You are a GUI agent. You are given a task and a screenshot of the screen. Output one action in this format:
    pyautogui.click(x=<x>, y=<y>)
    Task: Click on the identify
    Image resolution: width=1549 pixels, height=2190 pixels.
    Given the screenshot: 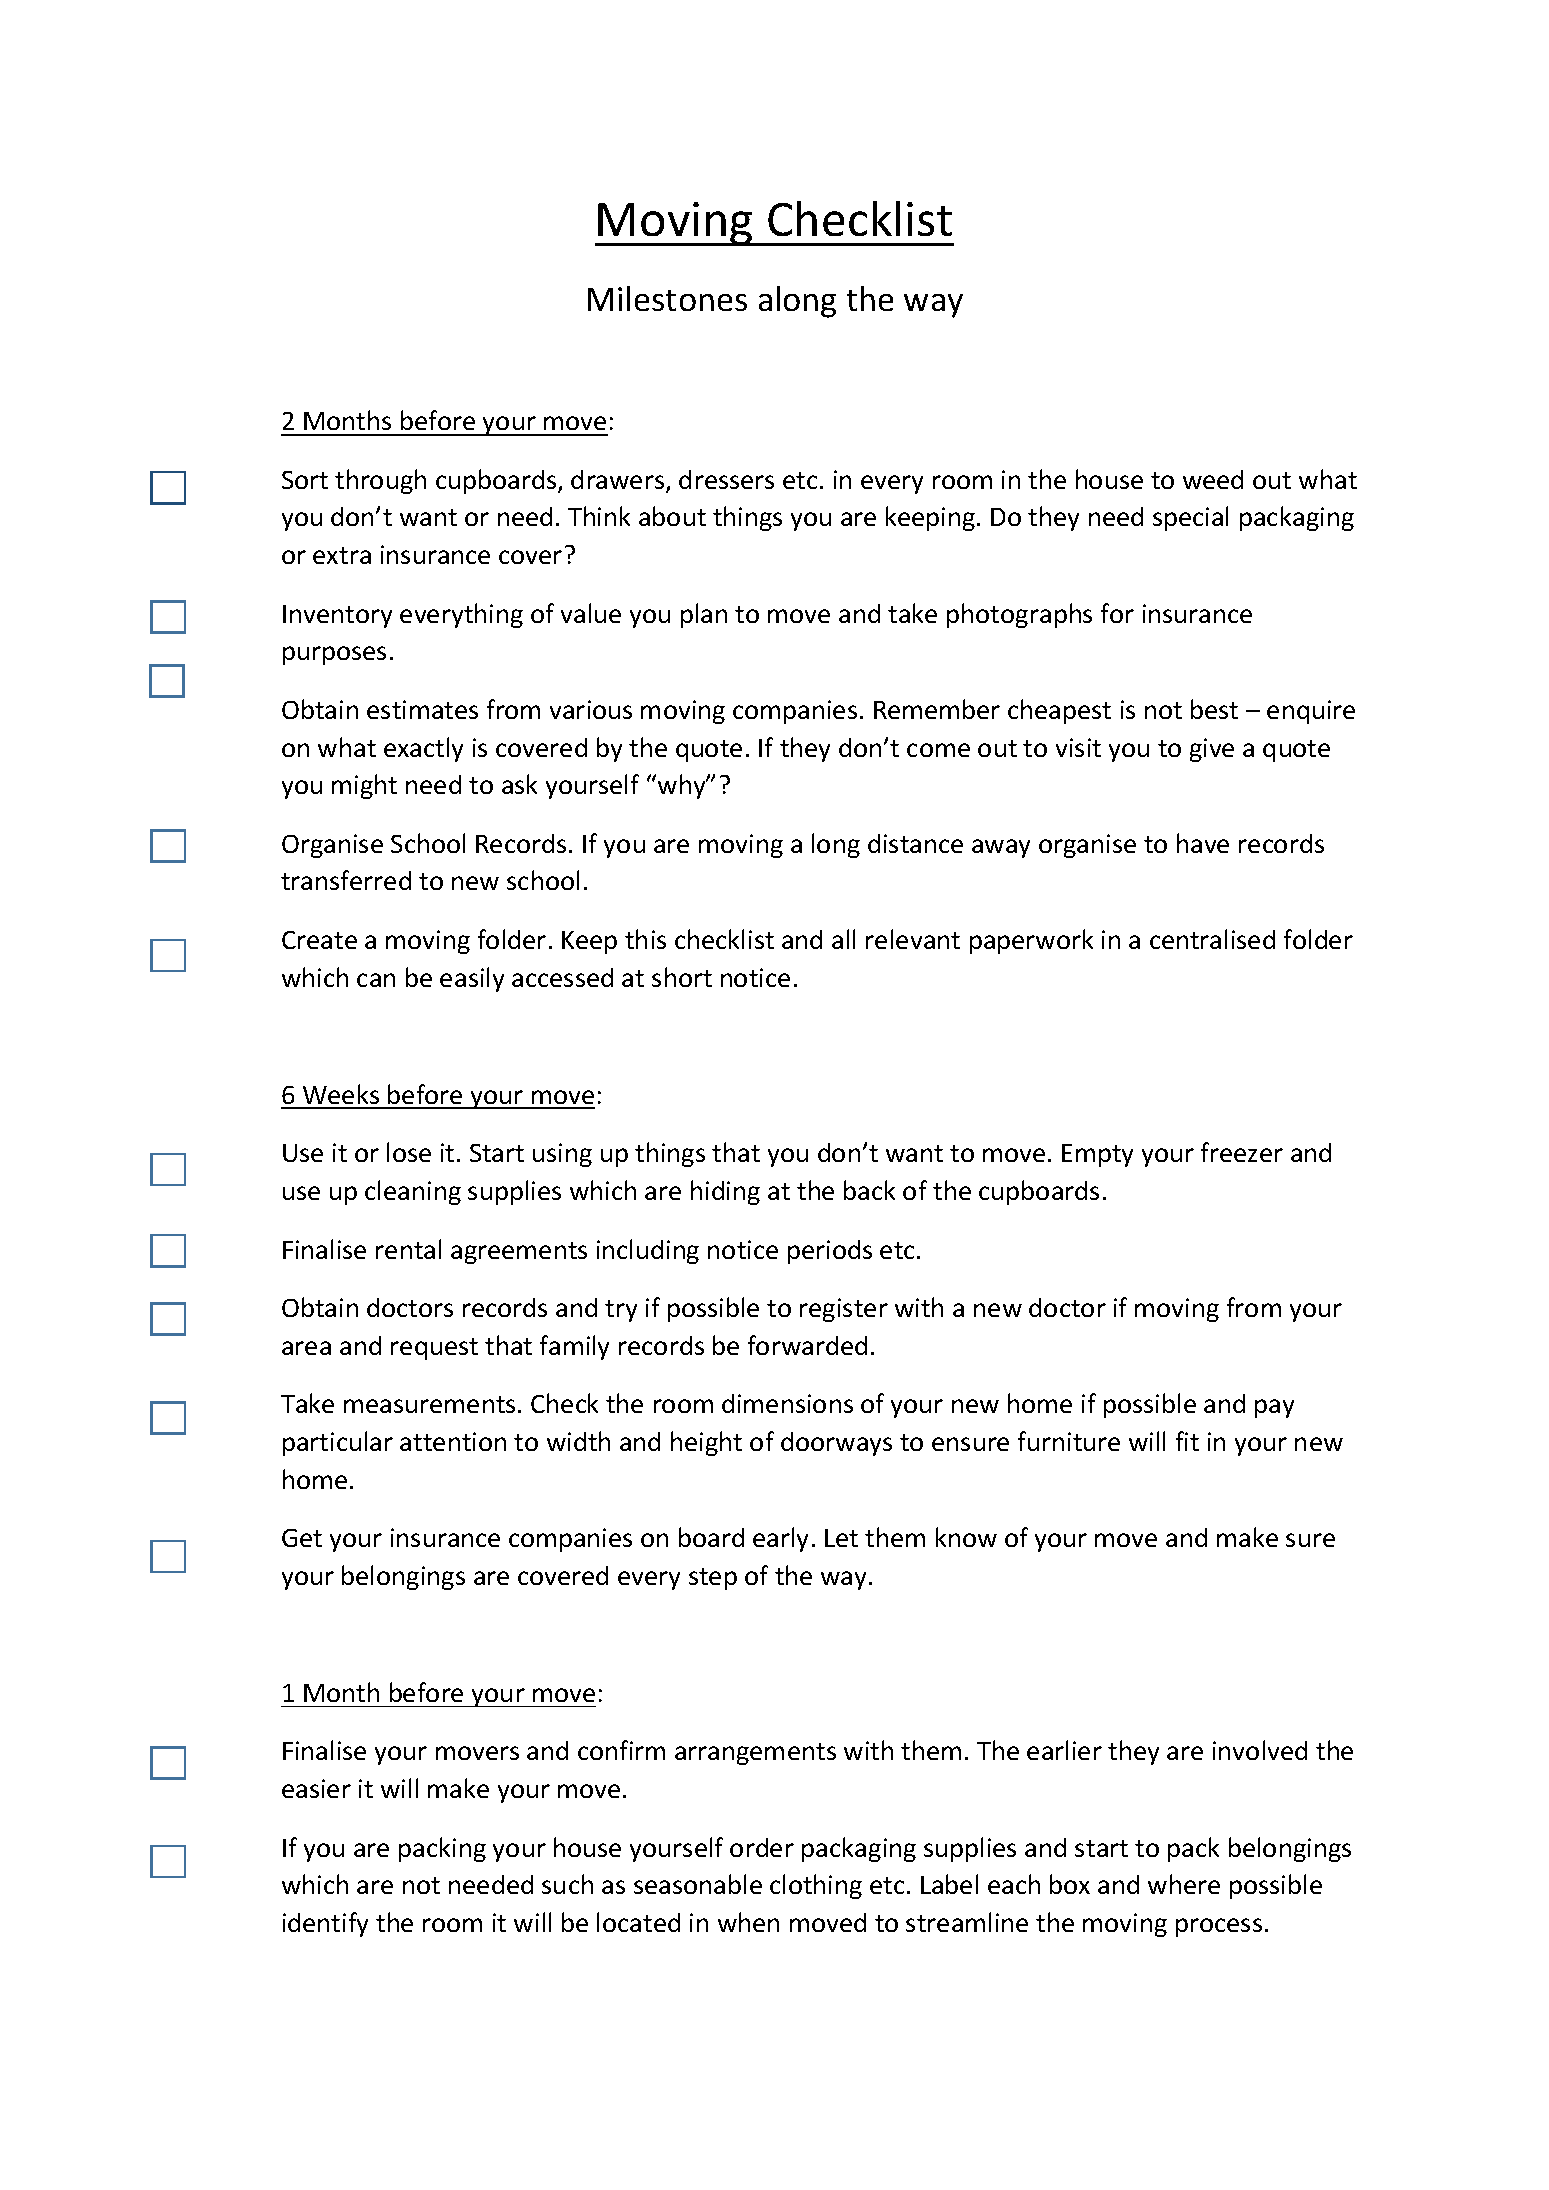 What is the action you would take?
    pyautogui.click(x=325, y=1924)
